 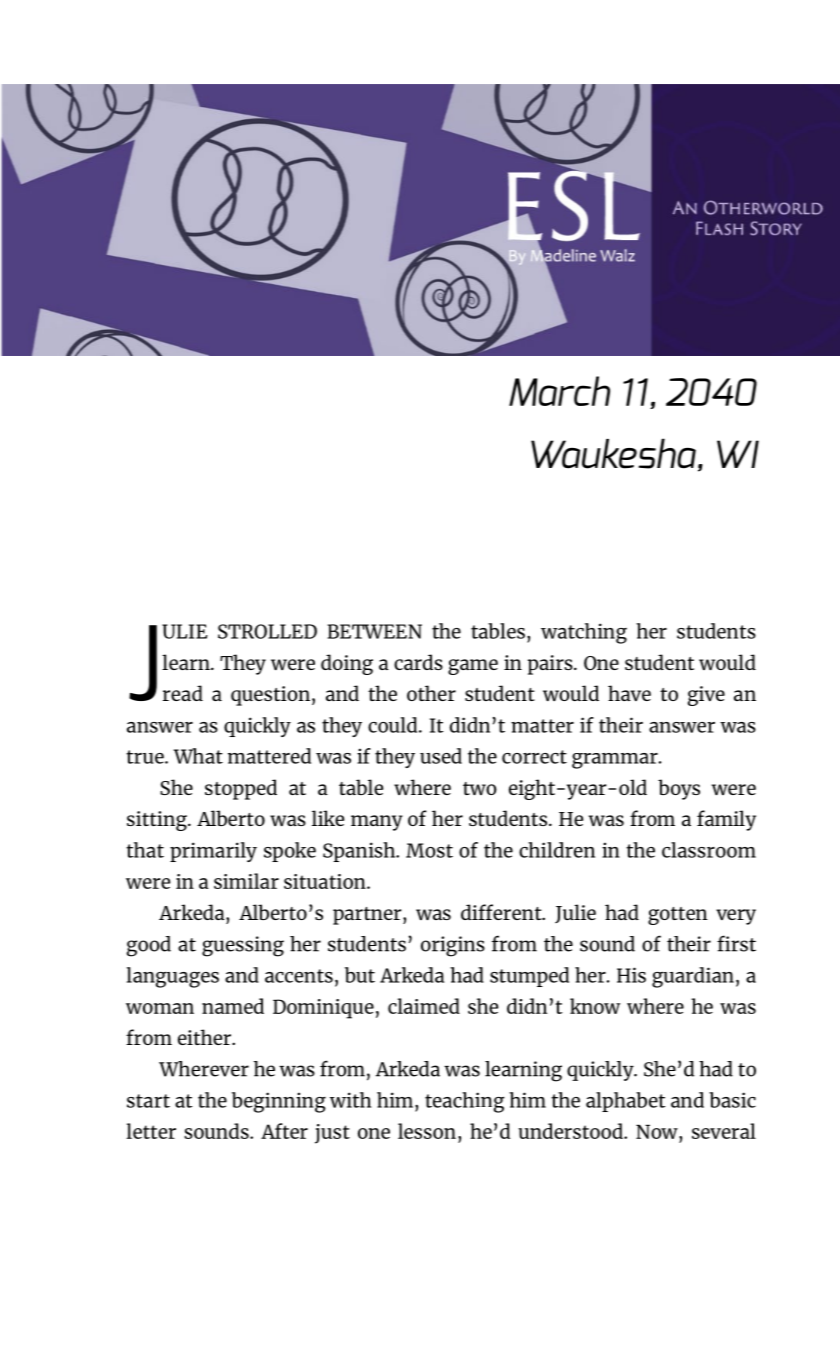 What do you see at coordinates (626, 1102) in the page?
I see `alphabet` at bounding box center [626, 1102].
